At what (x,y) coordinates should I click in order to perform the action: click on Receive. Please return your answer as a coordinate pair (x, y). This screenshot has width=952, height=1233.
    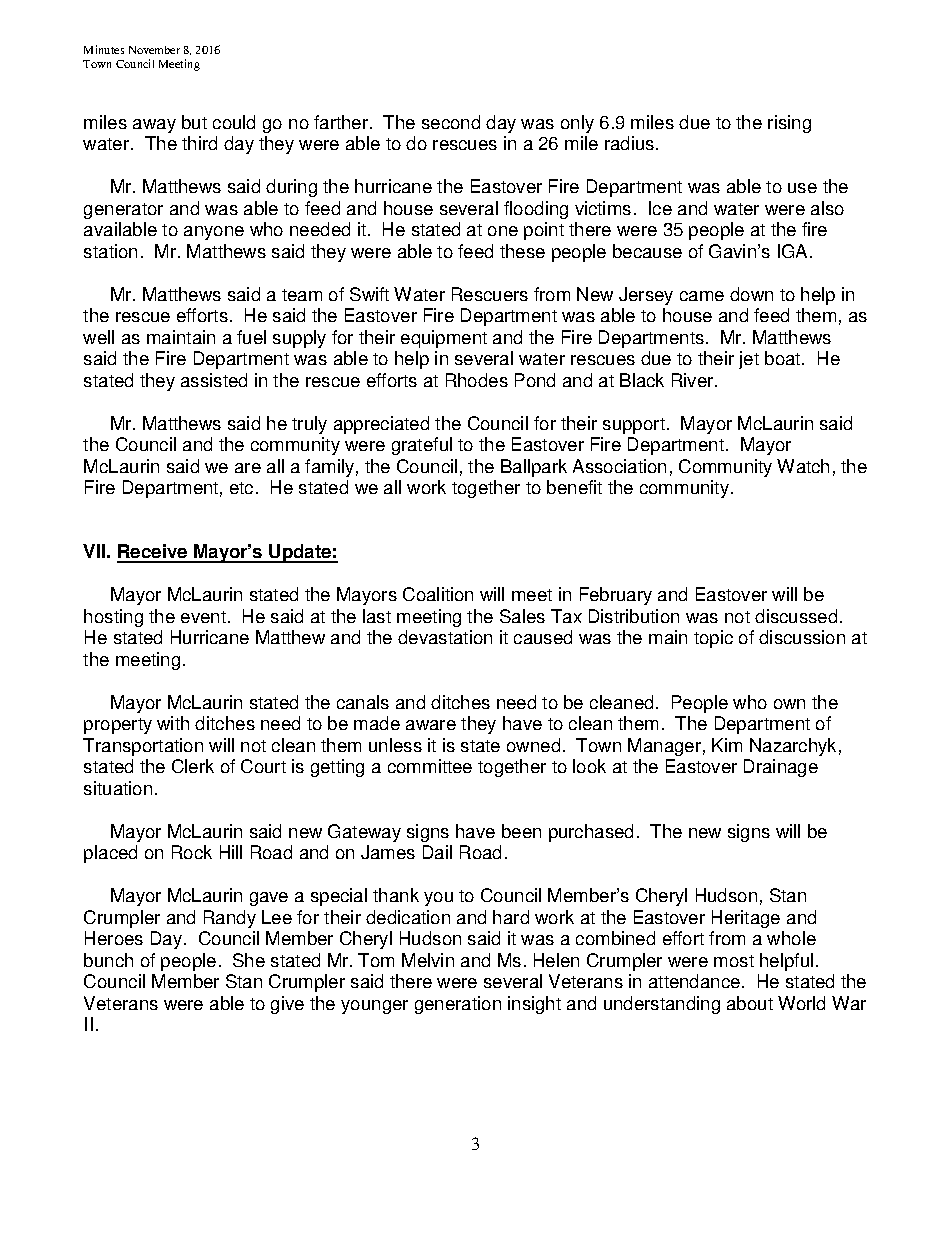
    Looking at the image, I should click on (153, 553).
